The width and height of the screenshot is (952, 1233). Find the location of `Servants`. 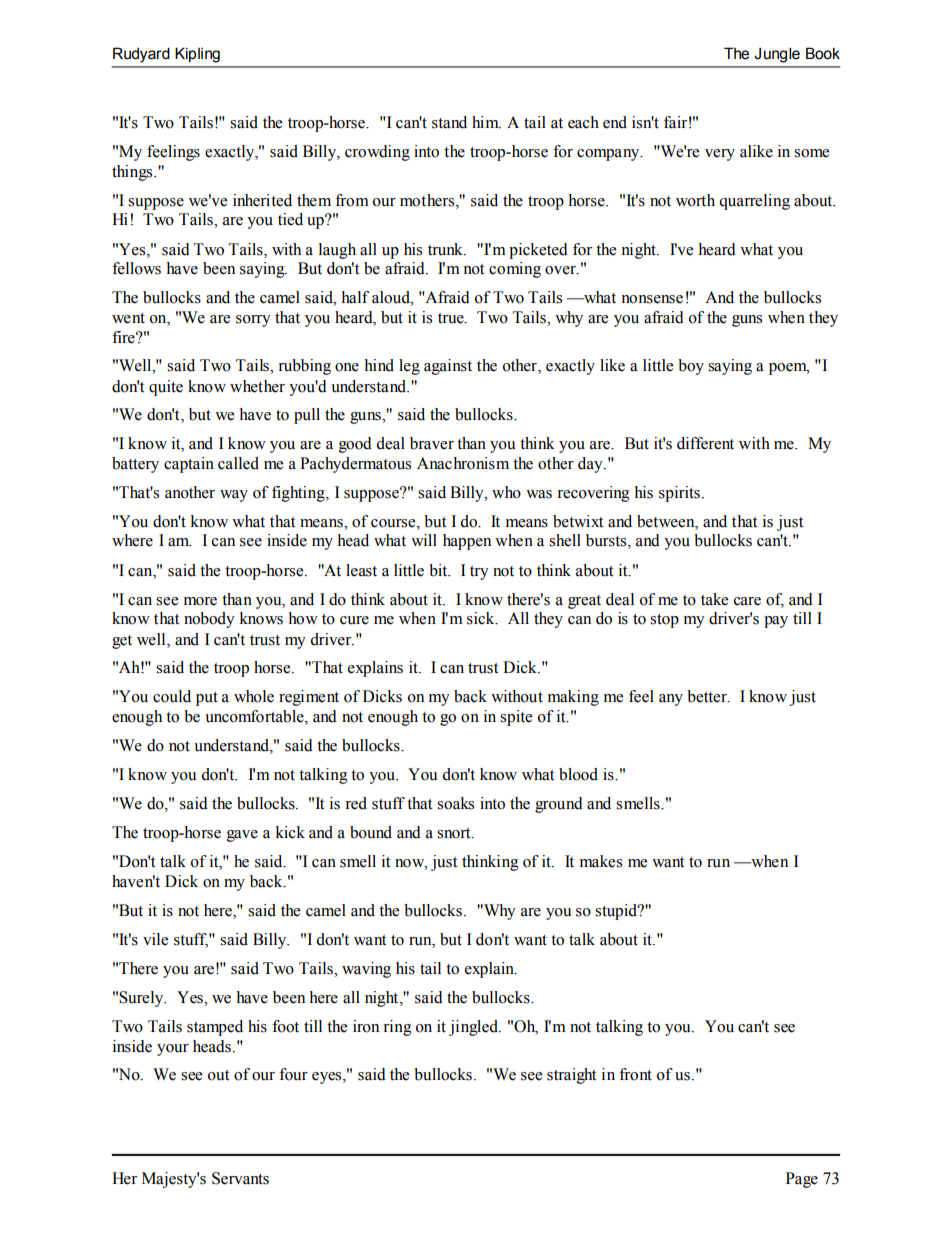

Servants is located at coordinates (240, 1178).
